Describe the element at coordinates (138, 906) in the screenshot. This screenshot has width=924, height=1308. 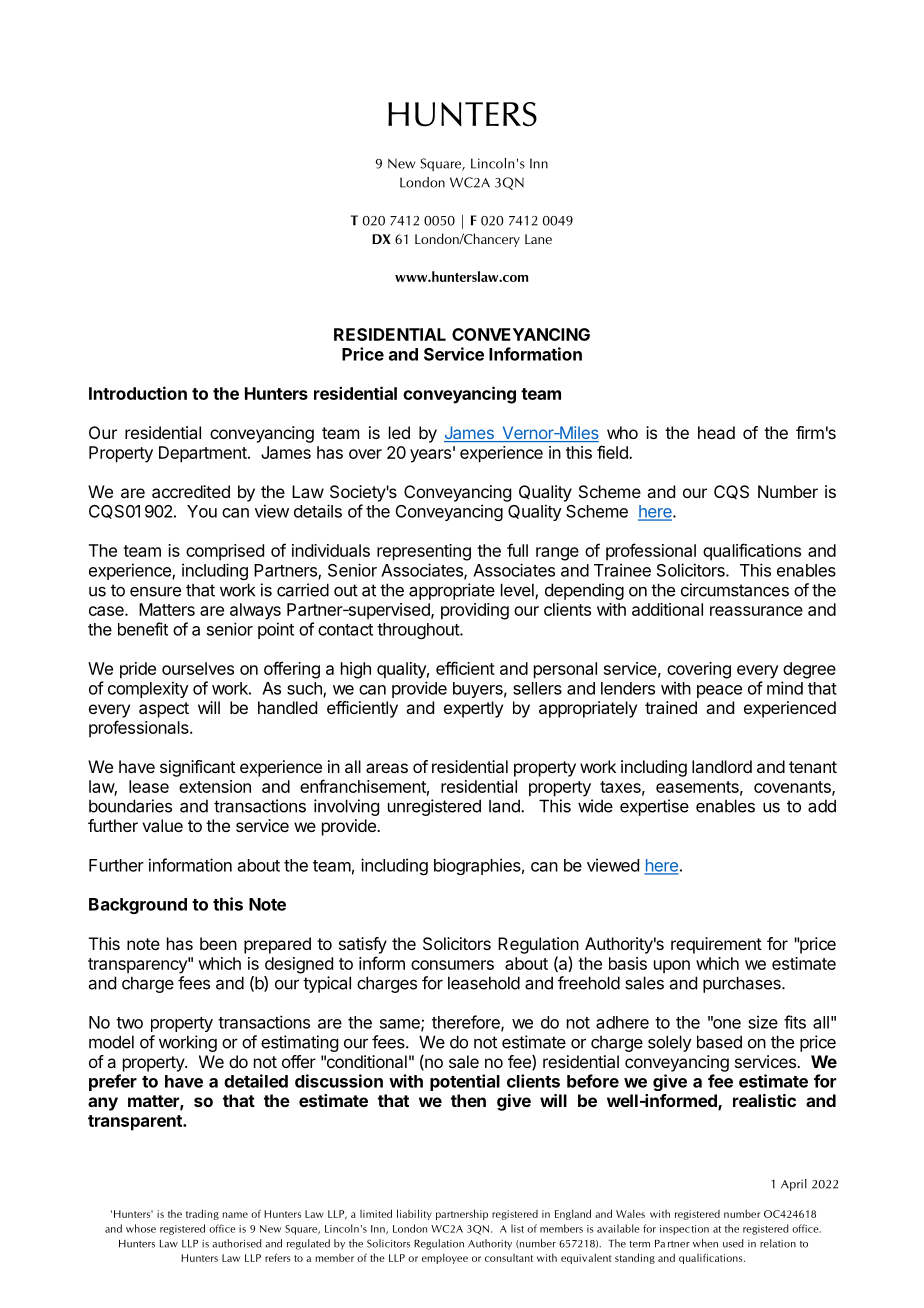
I see `Background` at that location.
